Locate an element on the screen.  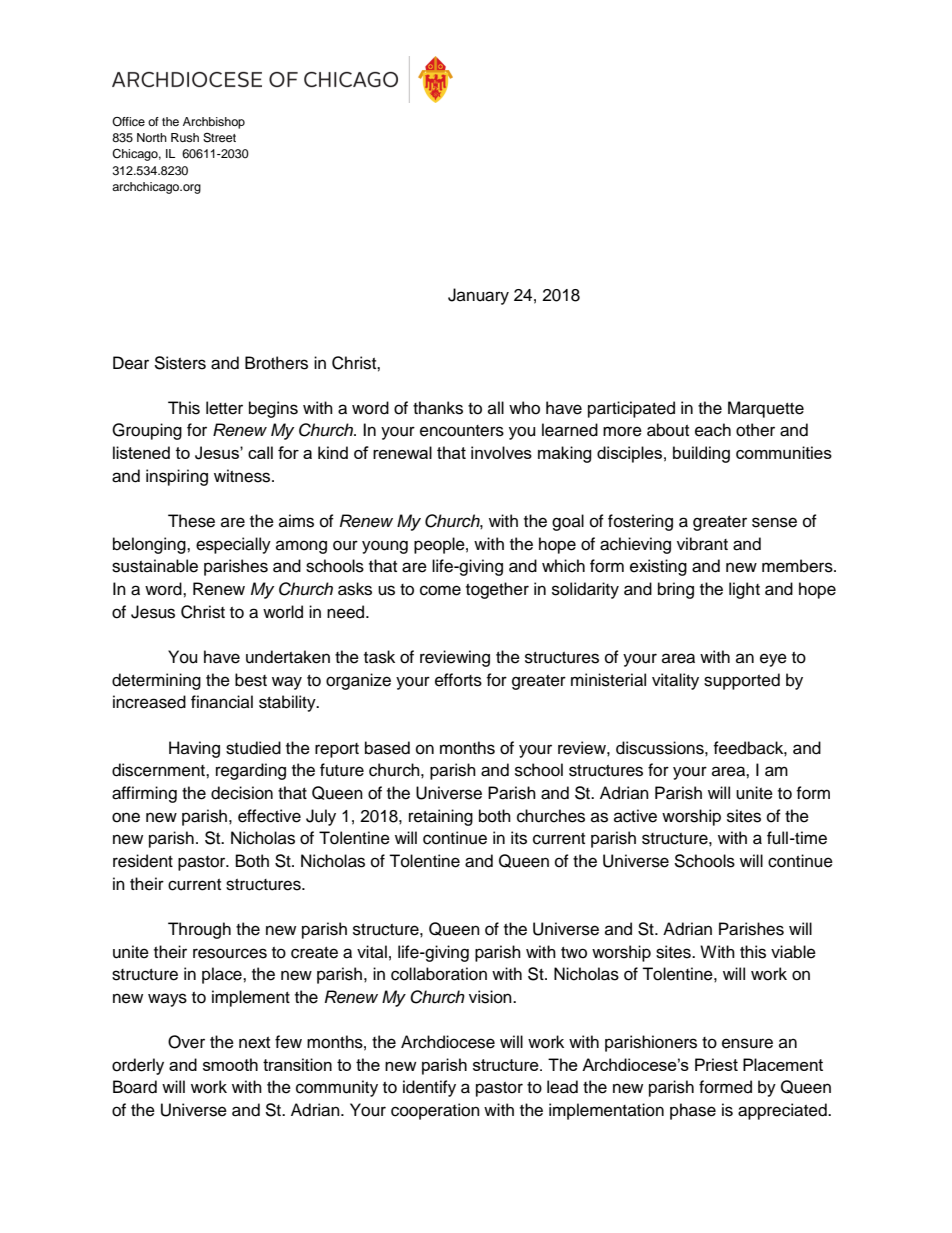
light is located at coordinates (744, 590).
